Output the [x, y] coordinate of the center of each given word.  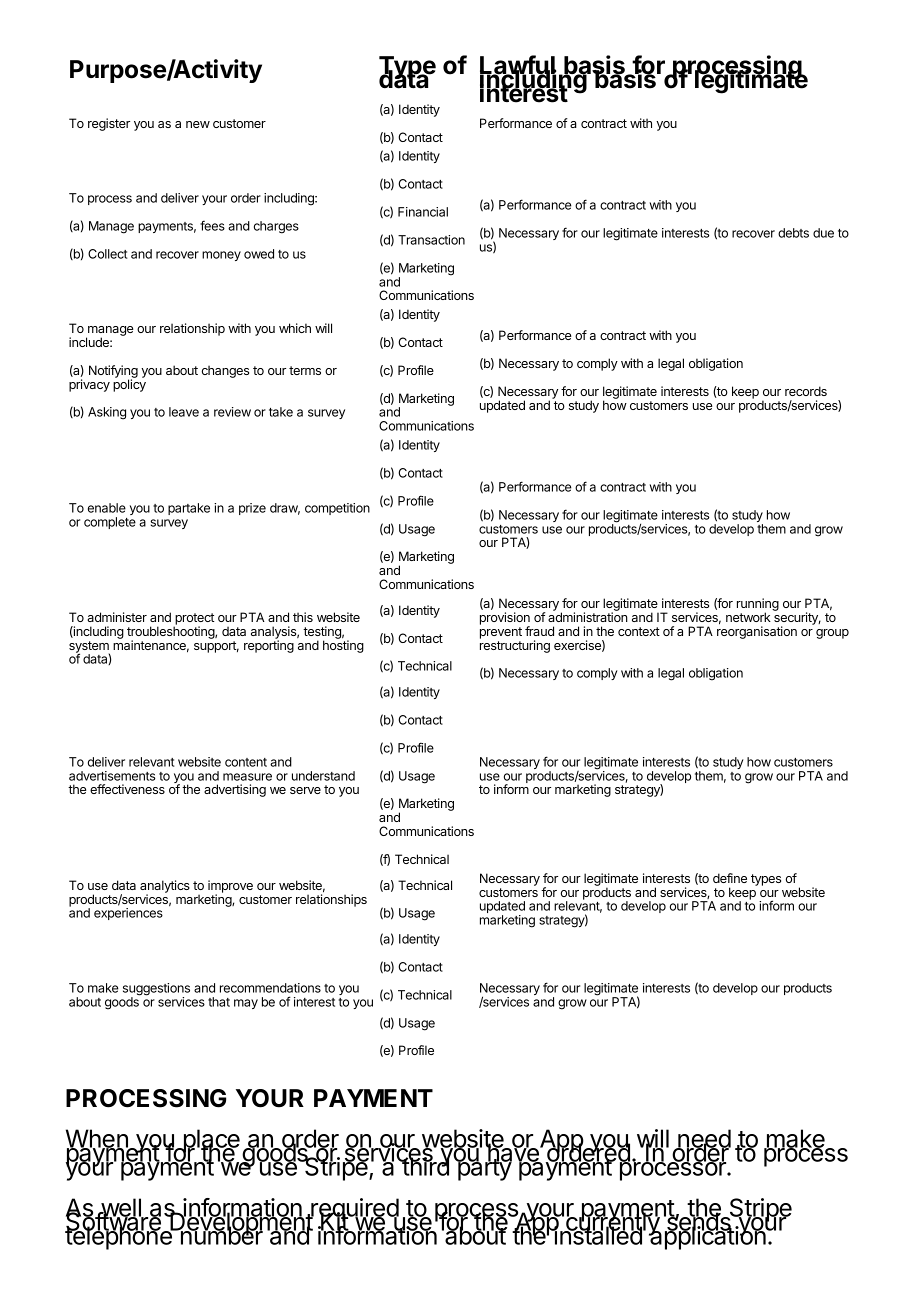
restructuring [515, 645]
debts [793, 233]
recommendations [270, 988]
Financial [423, 212]
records [806, 391]
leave [184, 412]
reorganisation [757, 631]
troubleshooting [171, 632]
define [730, 878]
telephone [119, 1237]
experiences [128, 914]
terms [305, 370]
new [198, 124]
